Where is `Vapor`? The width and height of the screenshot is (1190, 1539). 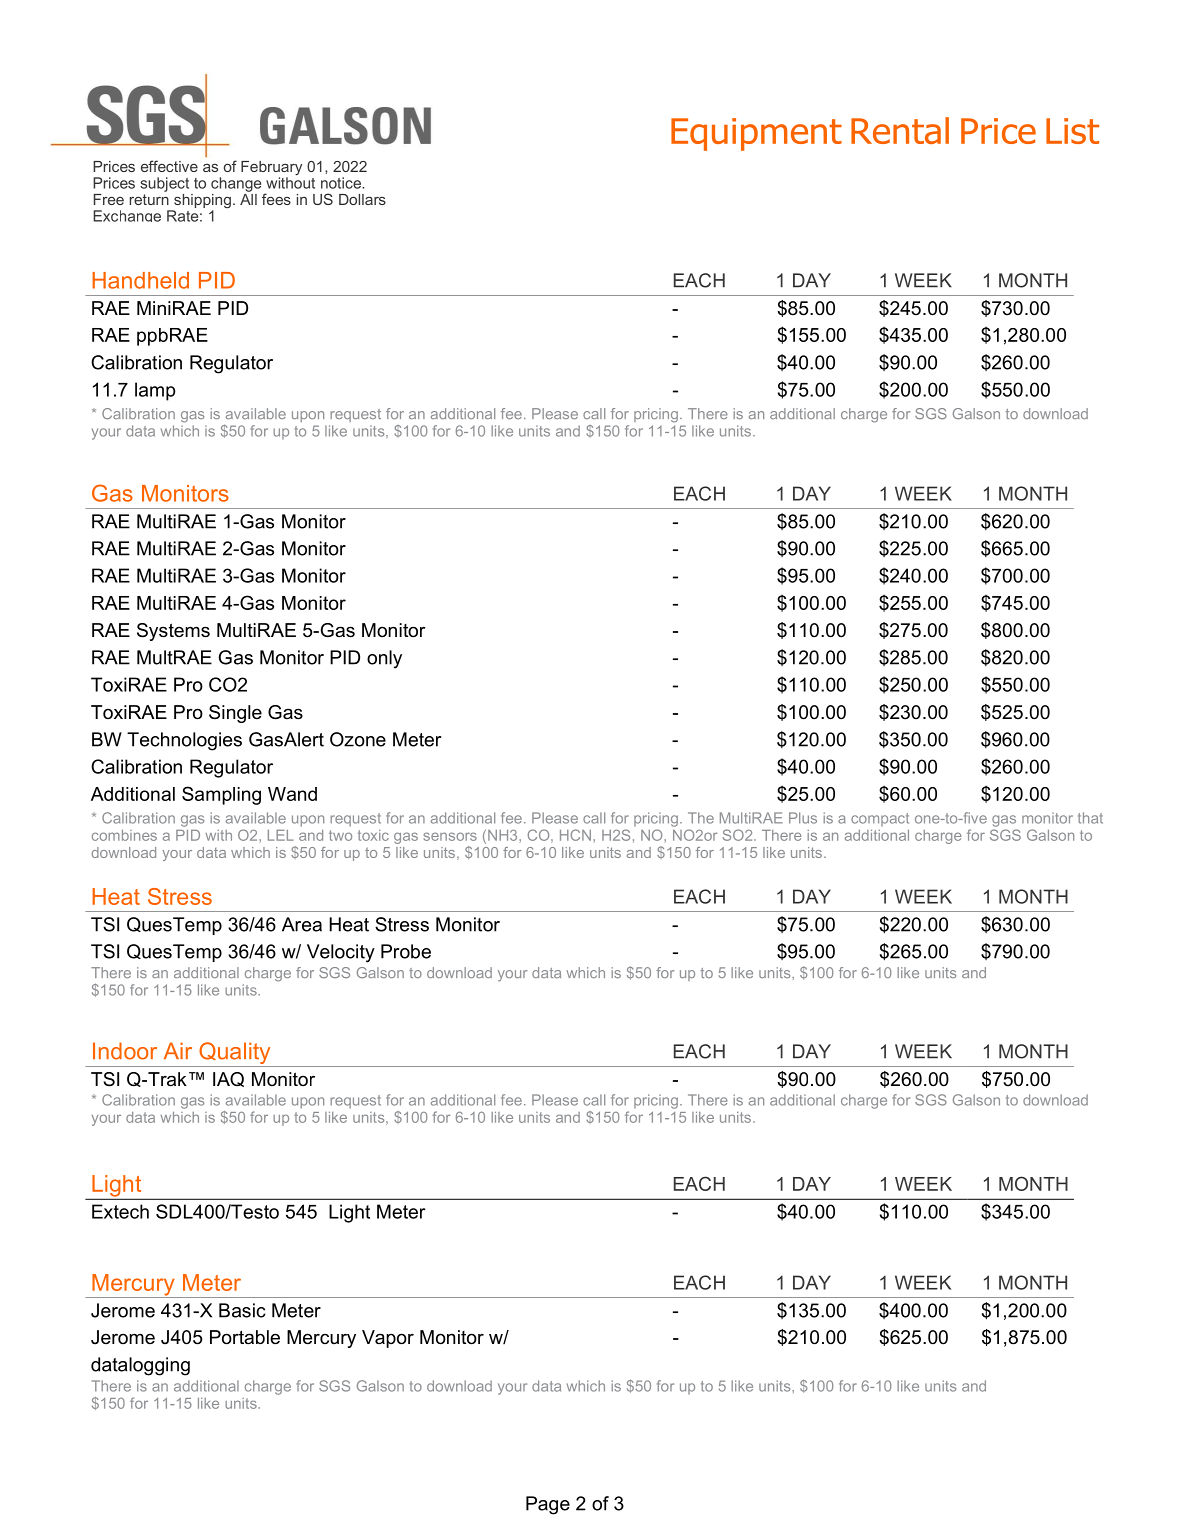
Vapor is located at coordinates (388, 1339).
